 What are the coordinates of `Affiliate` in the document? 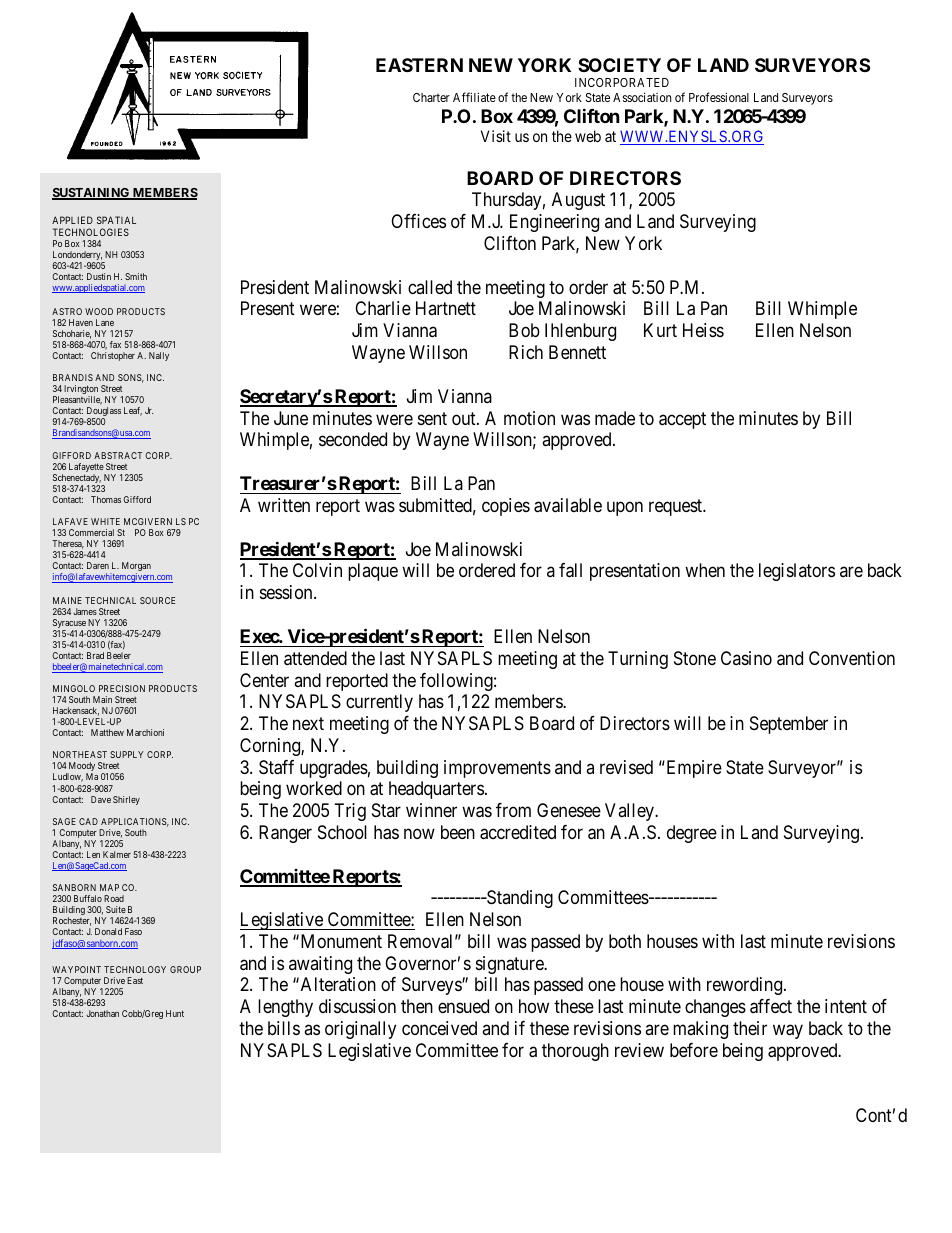 It's located at (474, 97).
